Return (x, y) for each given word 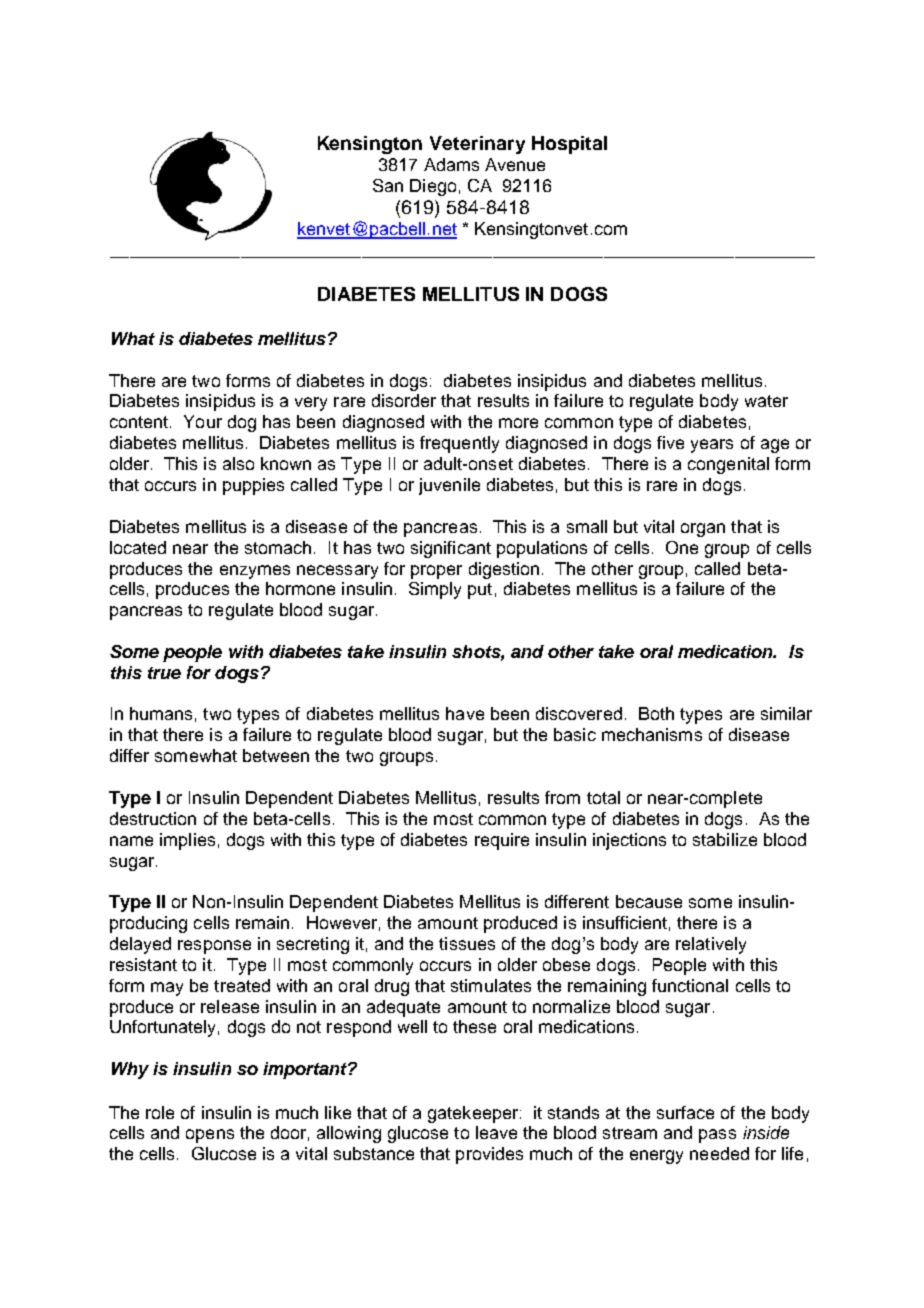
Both (656, 713)
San (388, 185)
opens (210, 1136)
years (712, 446)
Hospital (569, 145)
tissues (467, 943)
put (480, 591)
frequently (459, 444)
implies (187, 841)
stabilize (725, 839)
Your (203, 421)
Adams (451, 164)
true (164, 673)
